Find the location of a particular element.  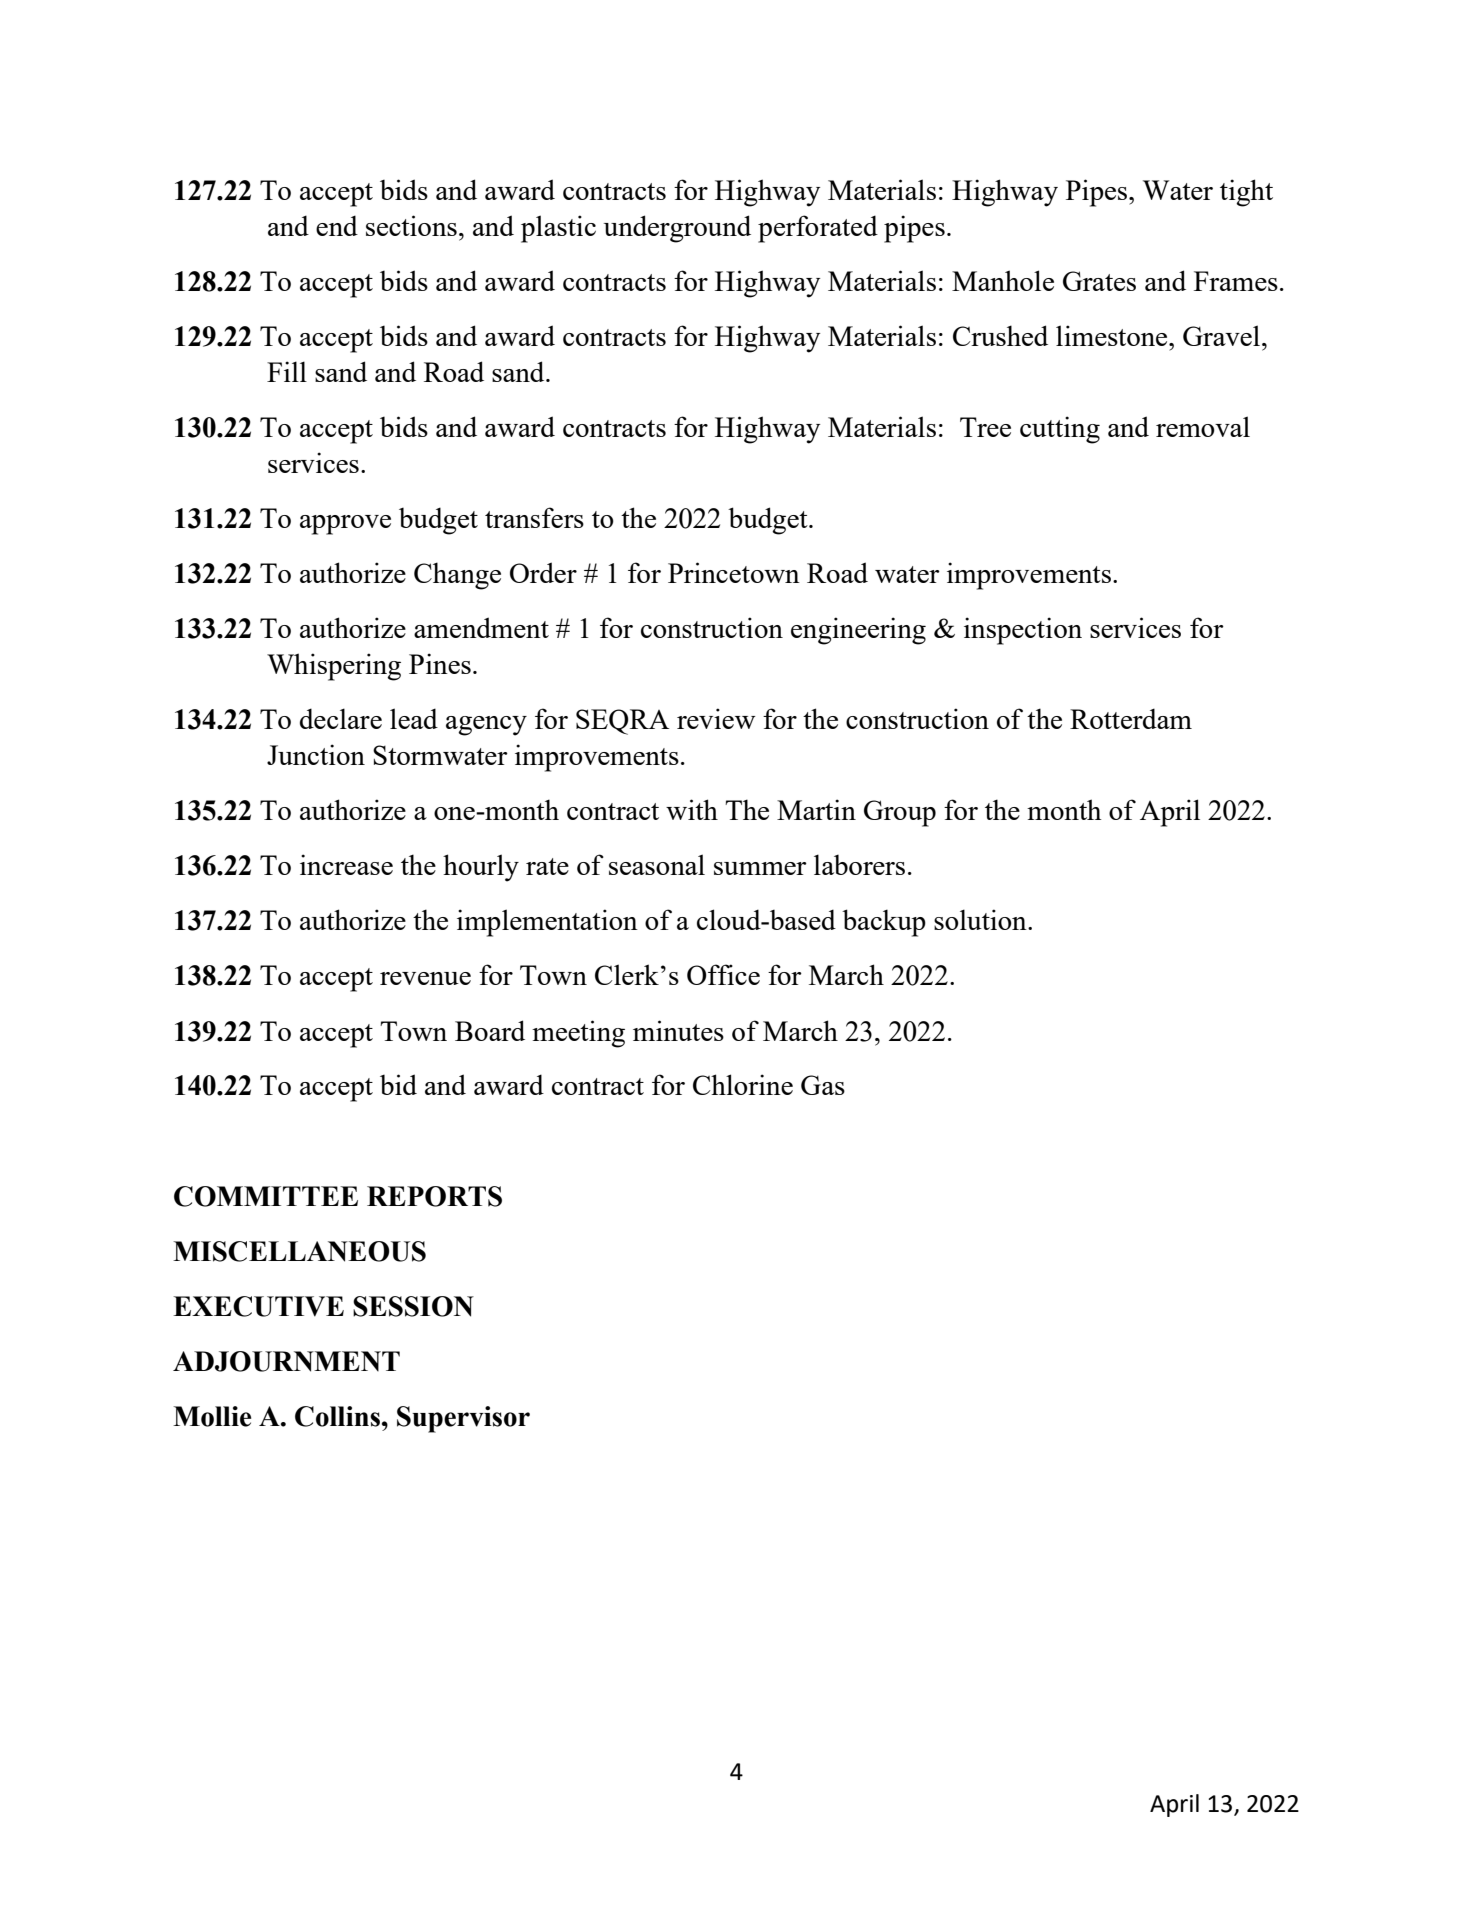

Rotterdam is located at coordinates (1131, 718).
